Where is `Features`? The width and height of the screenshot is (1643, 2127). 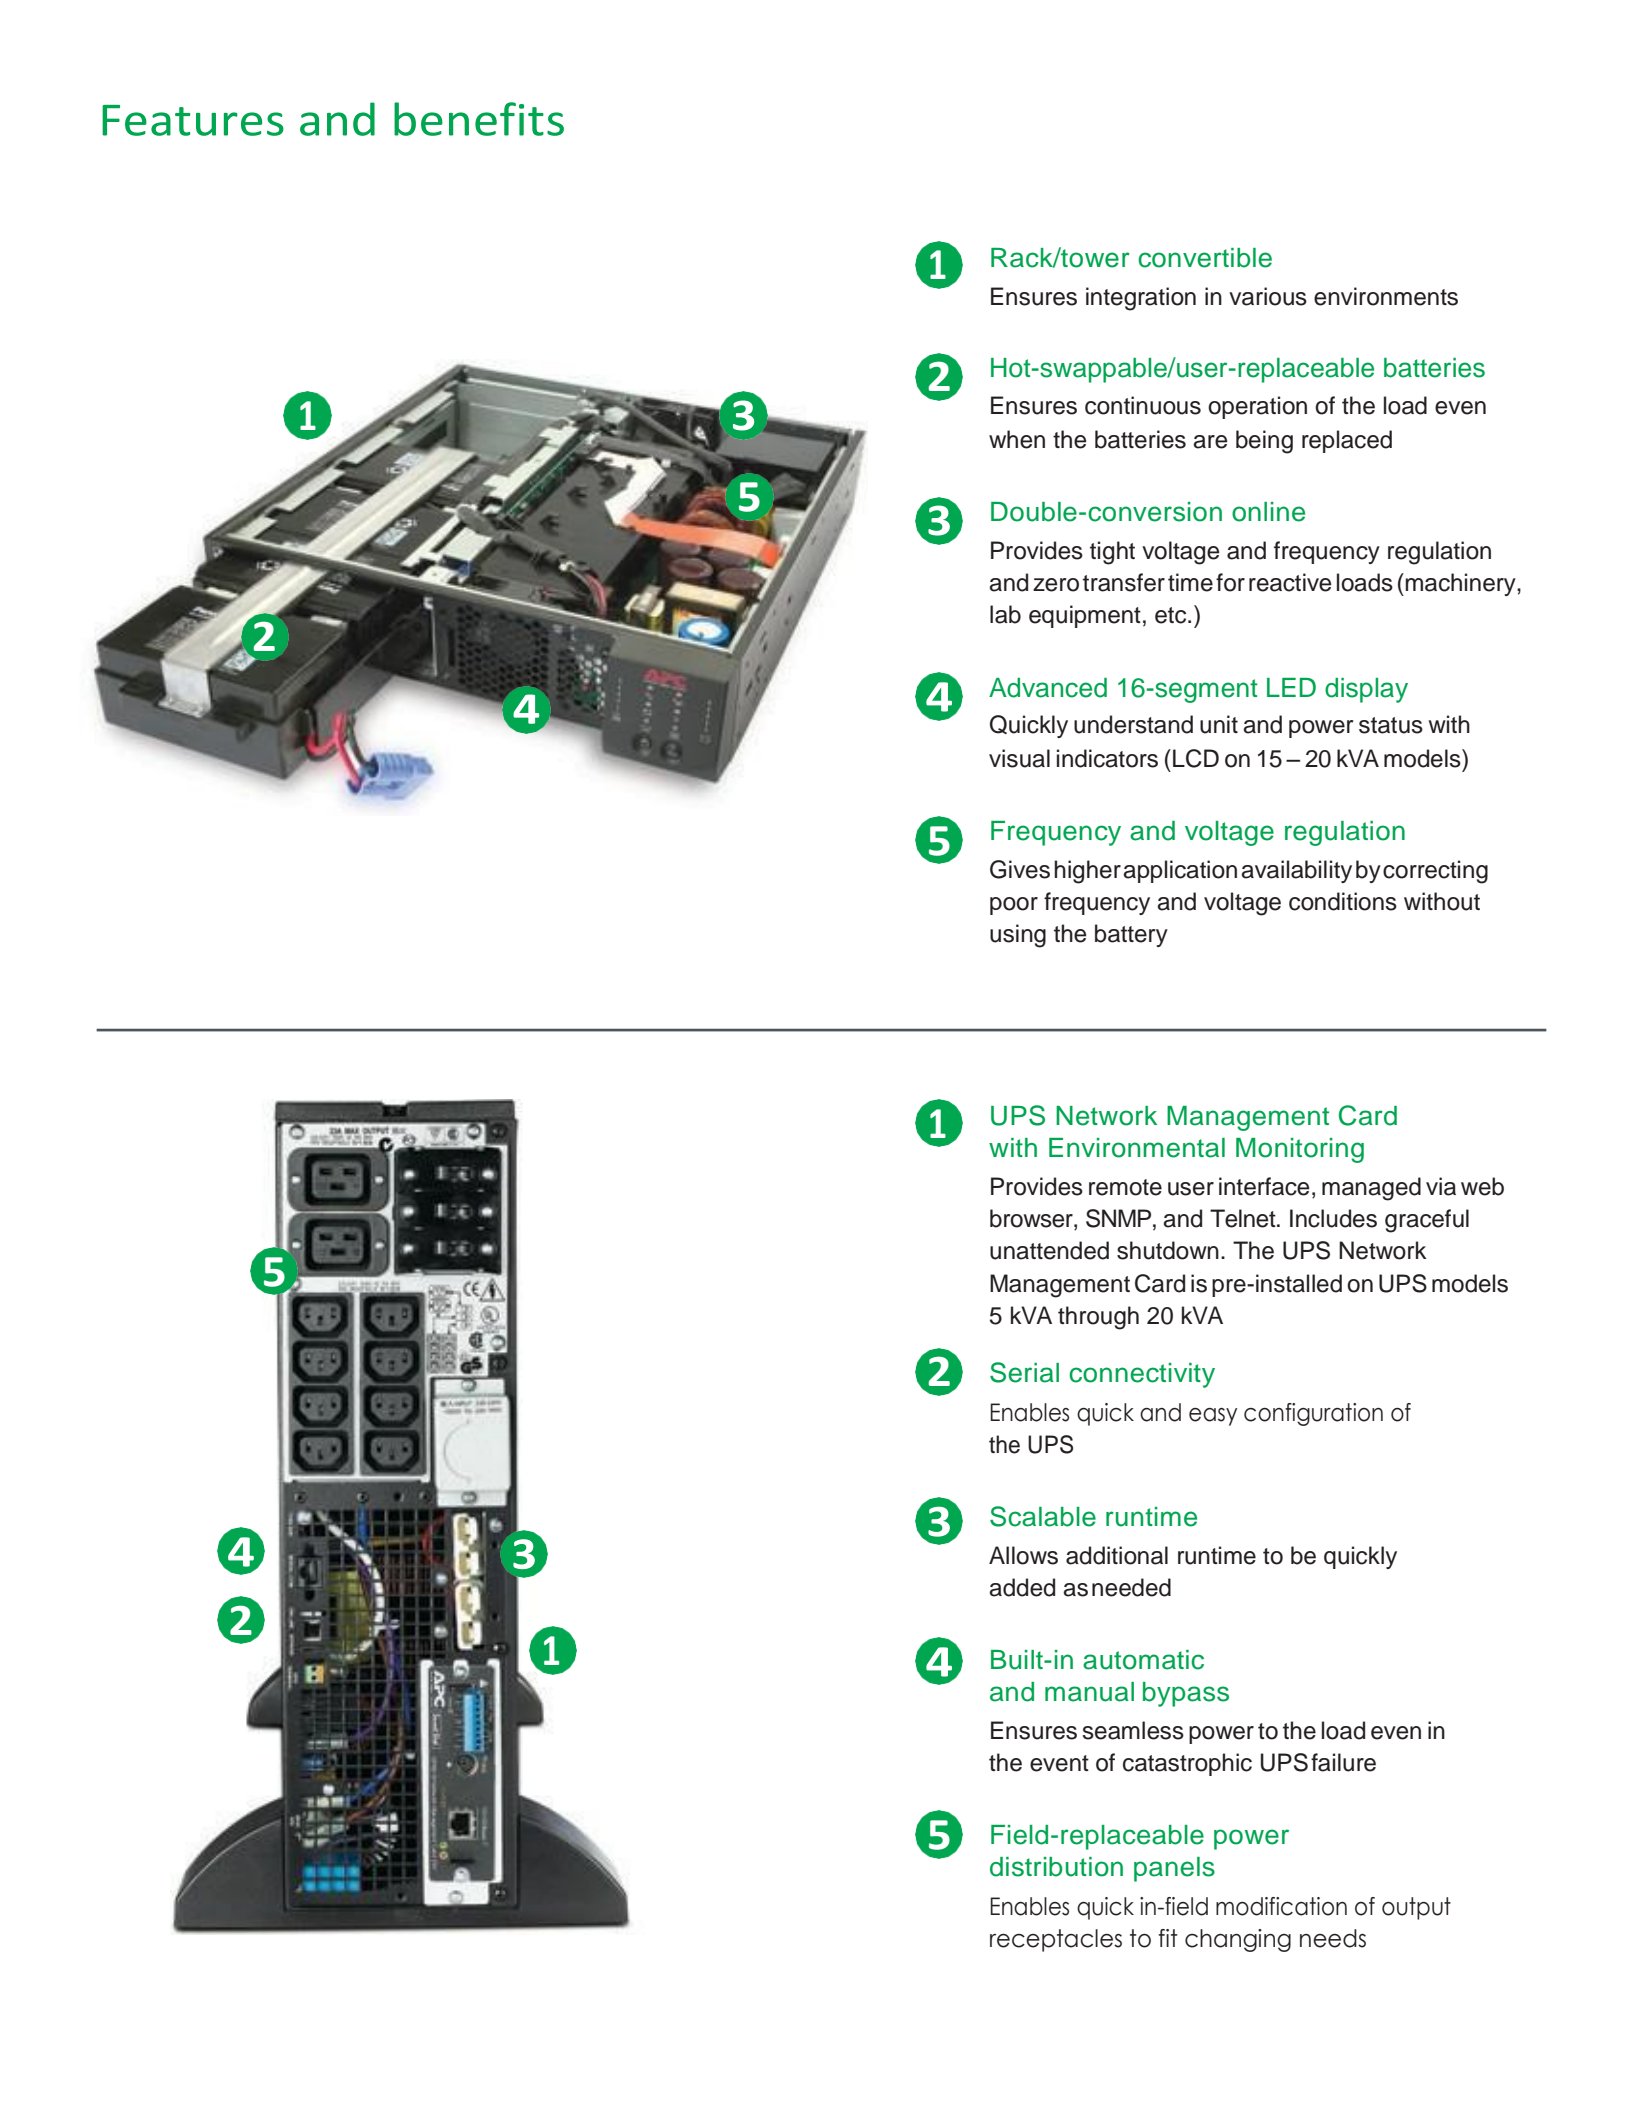 Features is located at coordinates (193, 120).
